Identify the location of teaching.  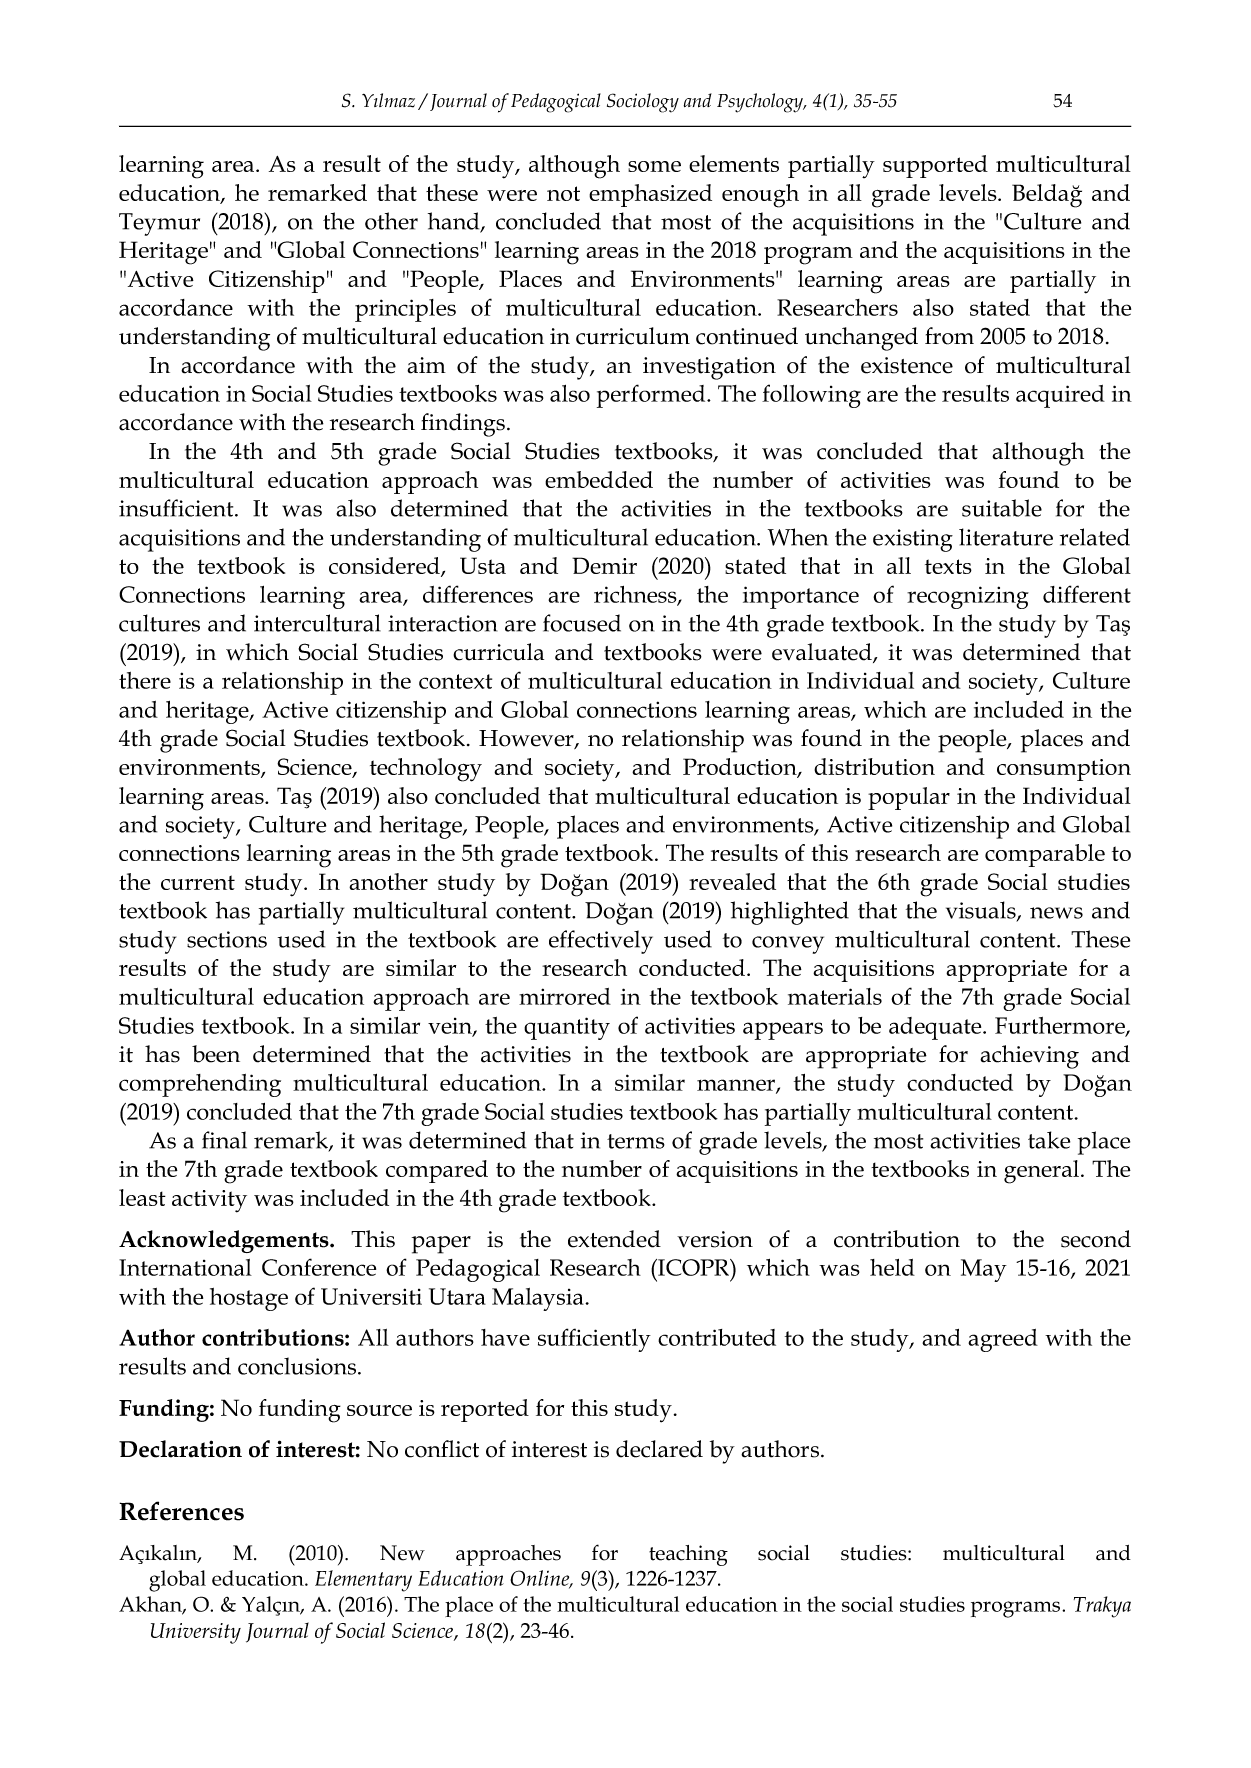
(688, 1555).
